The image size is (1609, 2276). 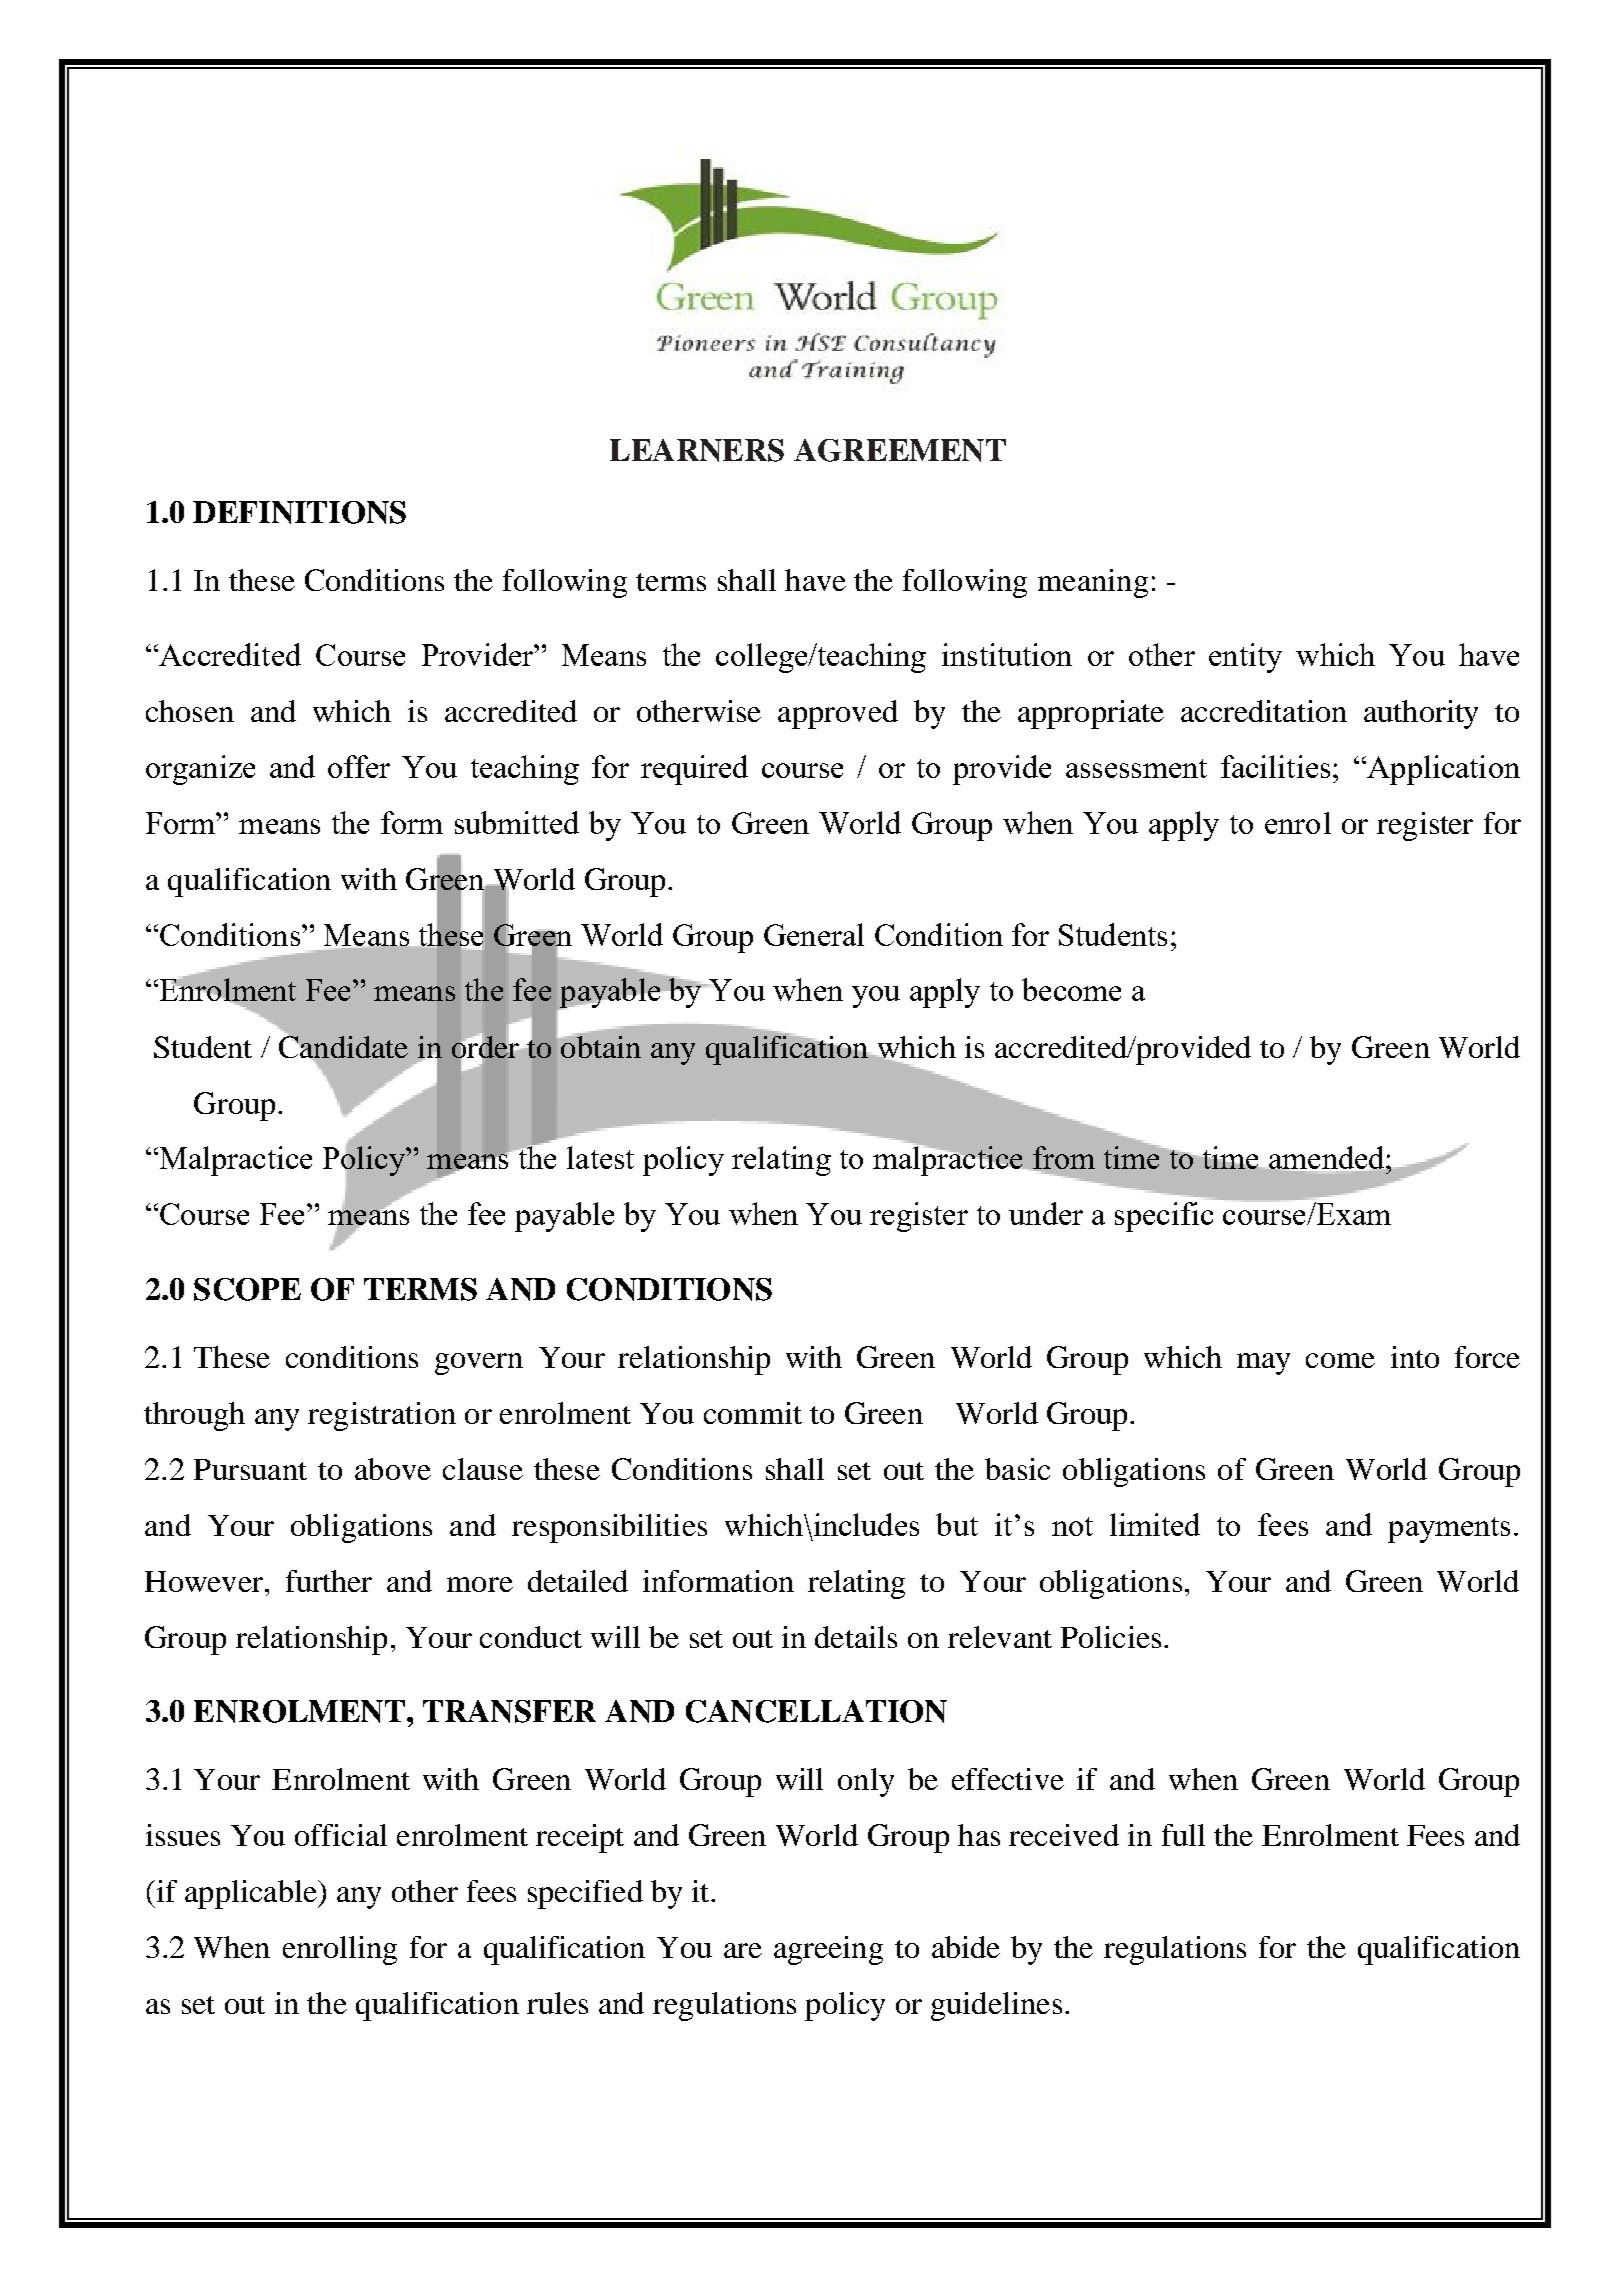 I want to click on applicable, so click(x=252, y=1894).
